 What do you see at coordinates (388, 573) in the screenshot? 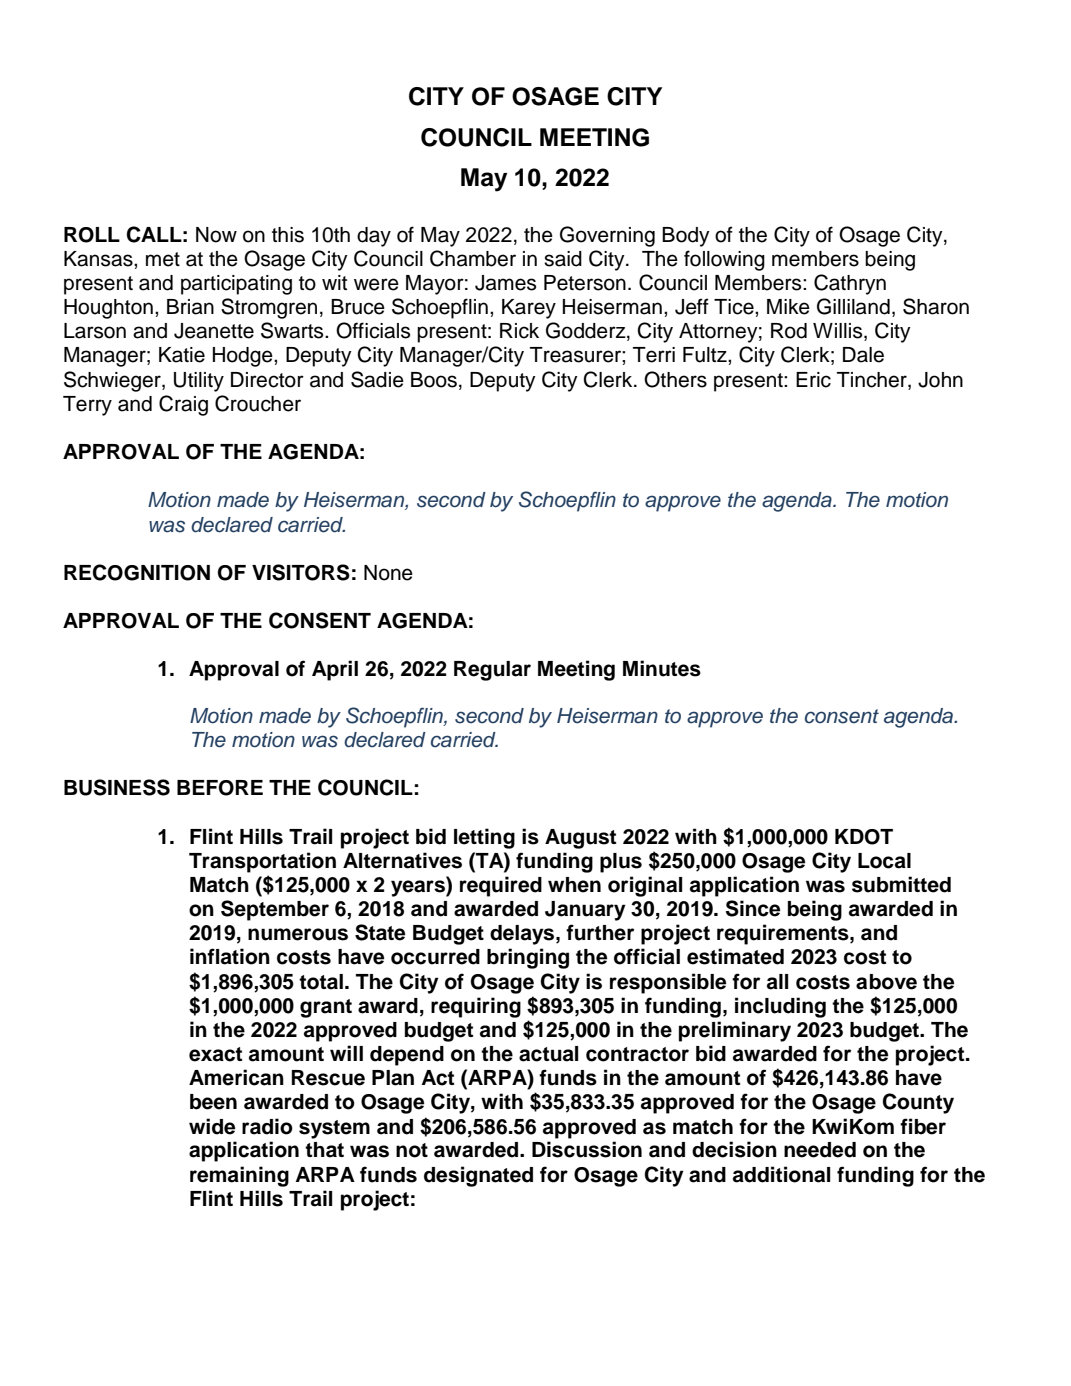
I see `None` at bounding box center [388, 573].
